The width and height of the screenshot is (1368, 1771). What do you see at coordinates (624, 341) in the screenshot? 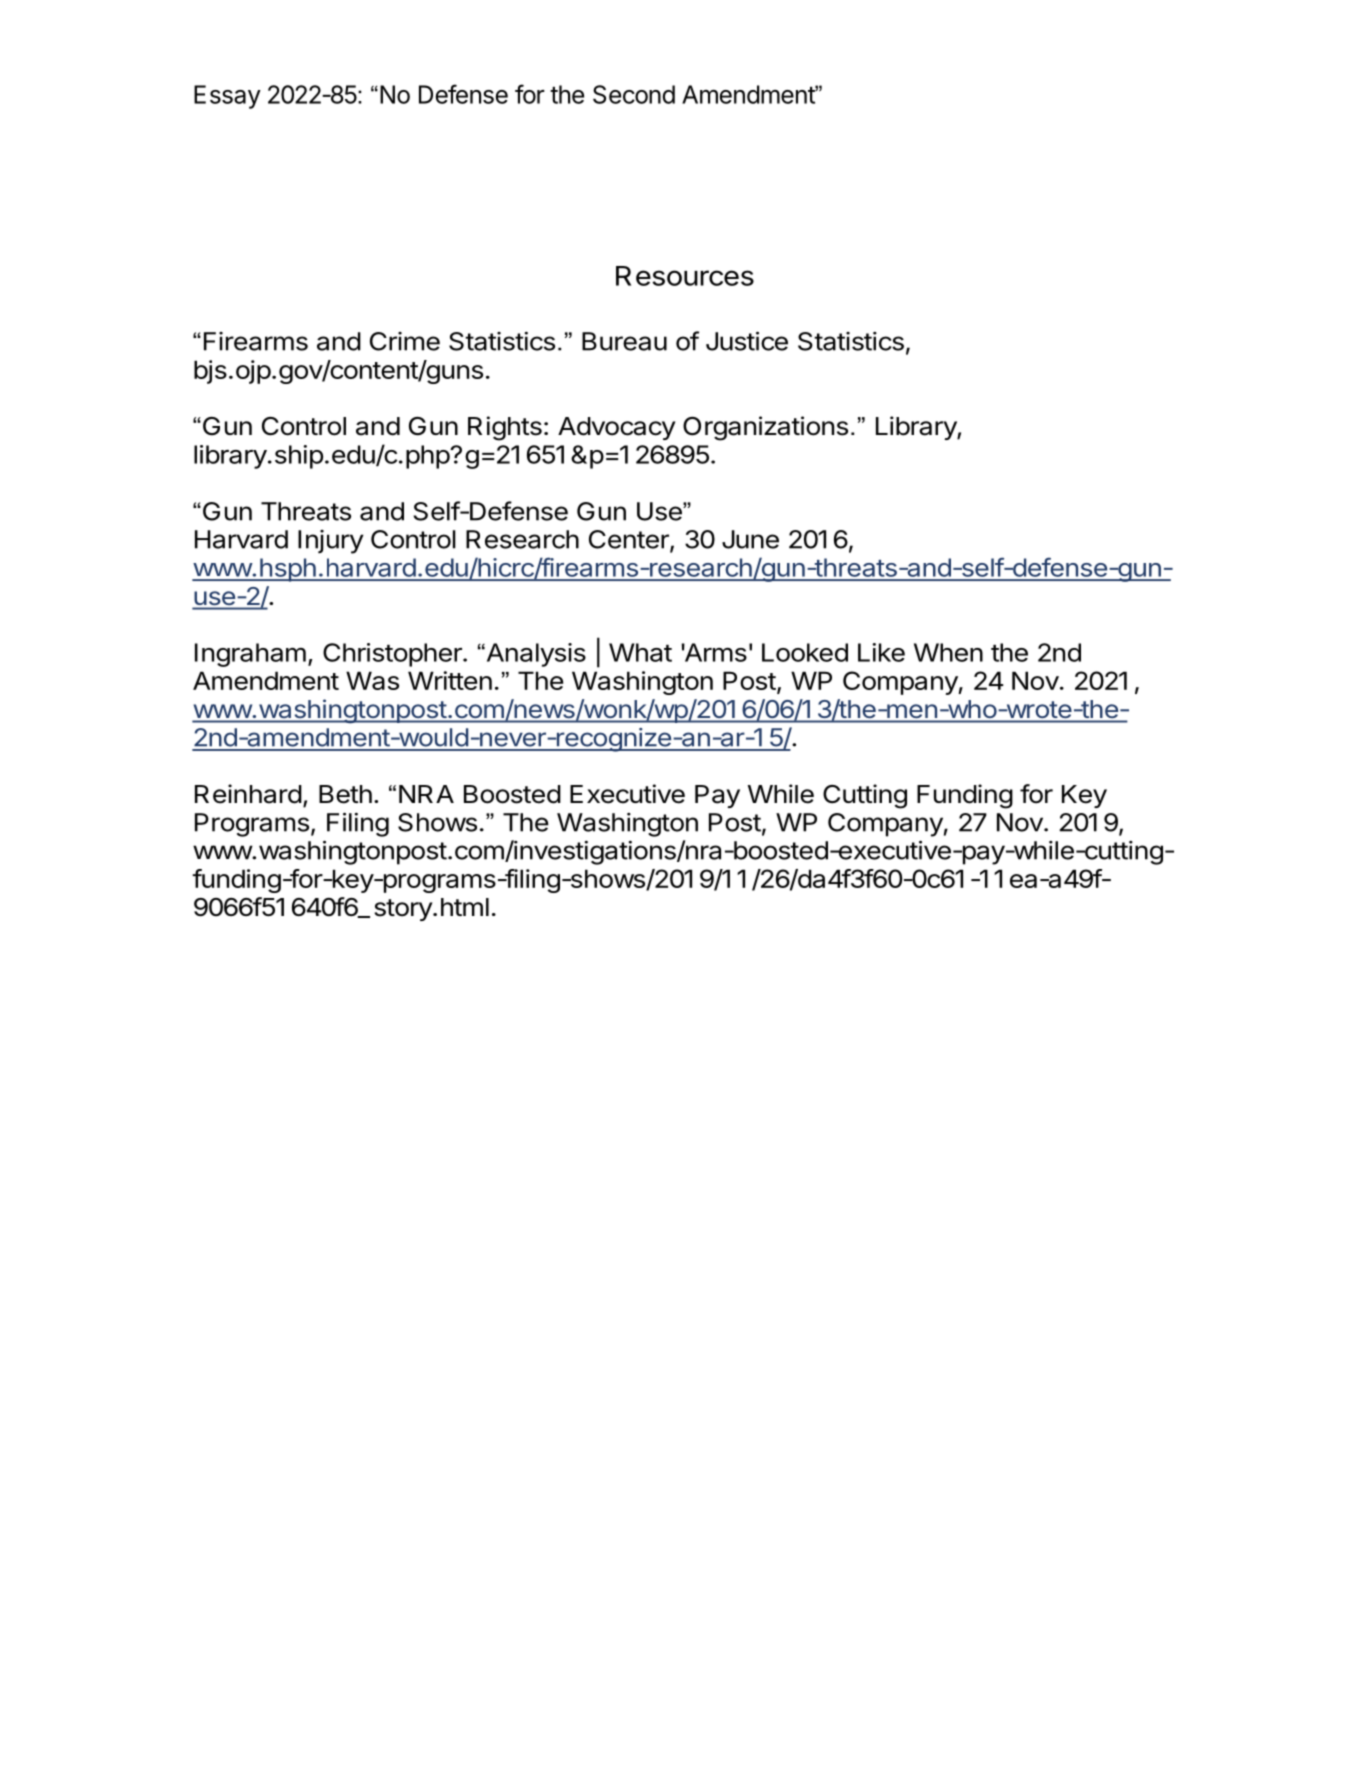
I see `Bureau` at bounding box center [624, 341].
